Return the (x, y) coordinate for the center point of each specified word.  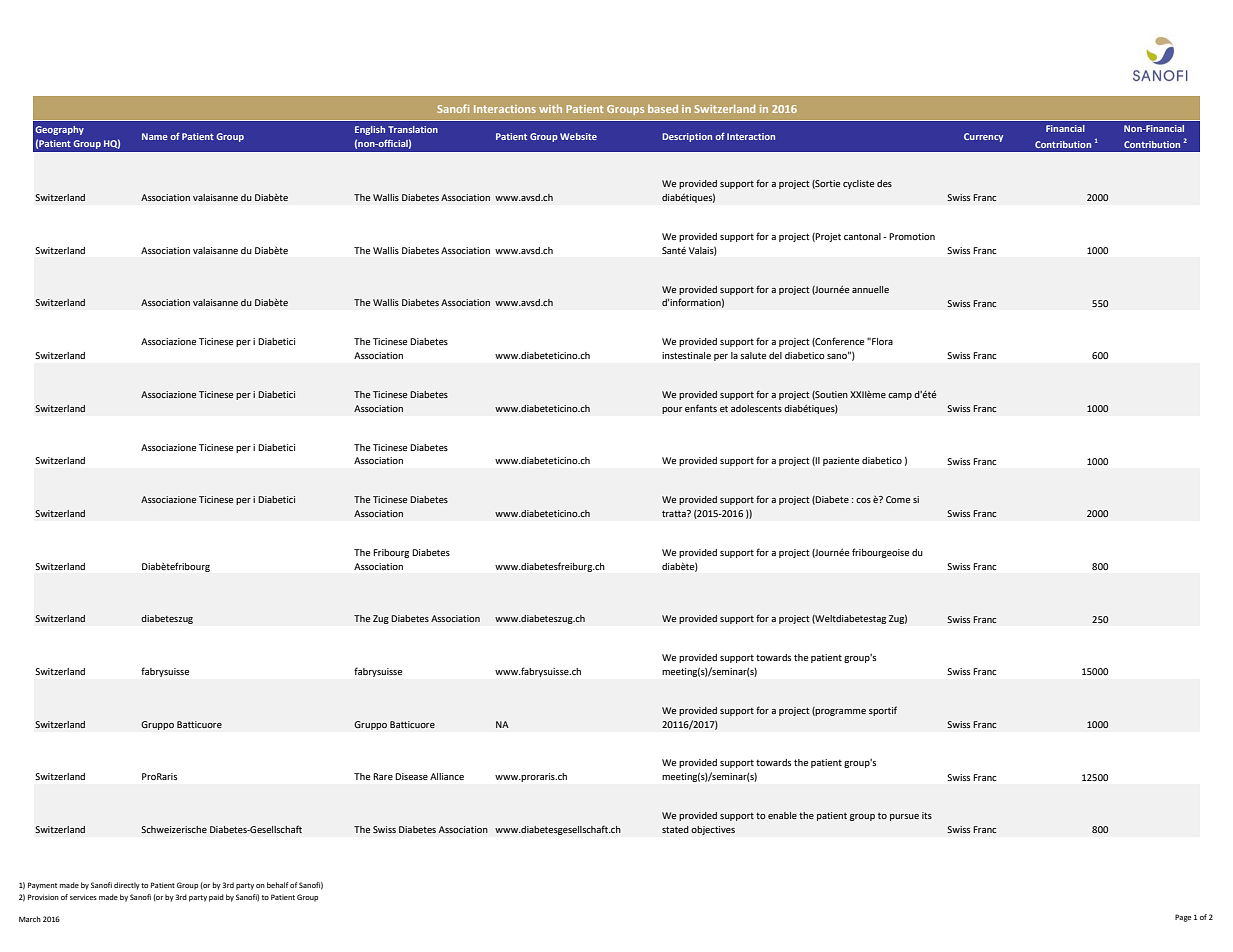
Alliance (447, 776)
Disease (411, 776)
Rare (383, 776)
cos (863, 500)
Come (898, 499)
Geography (59, 130)
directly (127, 886)
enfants (701, 408)
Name (154, 136)
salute (753, 355)
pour (672, 410)
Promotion (912, 236)
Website (578, 136)
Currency (983, 137)
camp (900, 396)
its (927, 815)
